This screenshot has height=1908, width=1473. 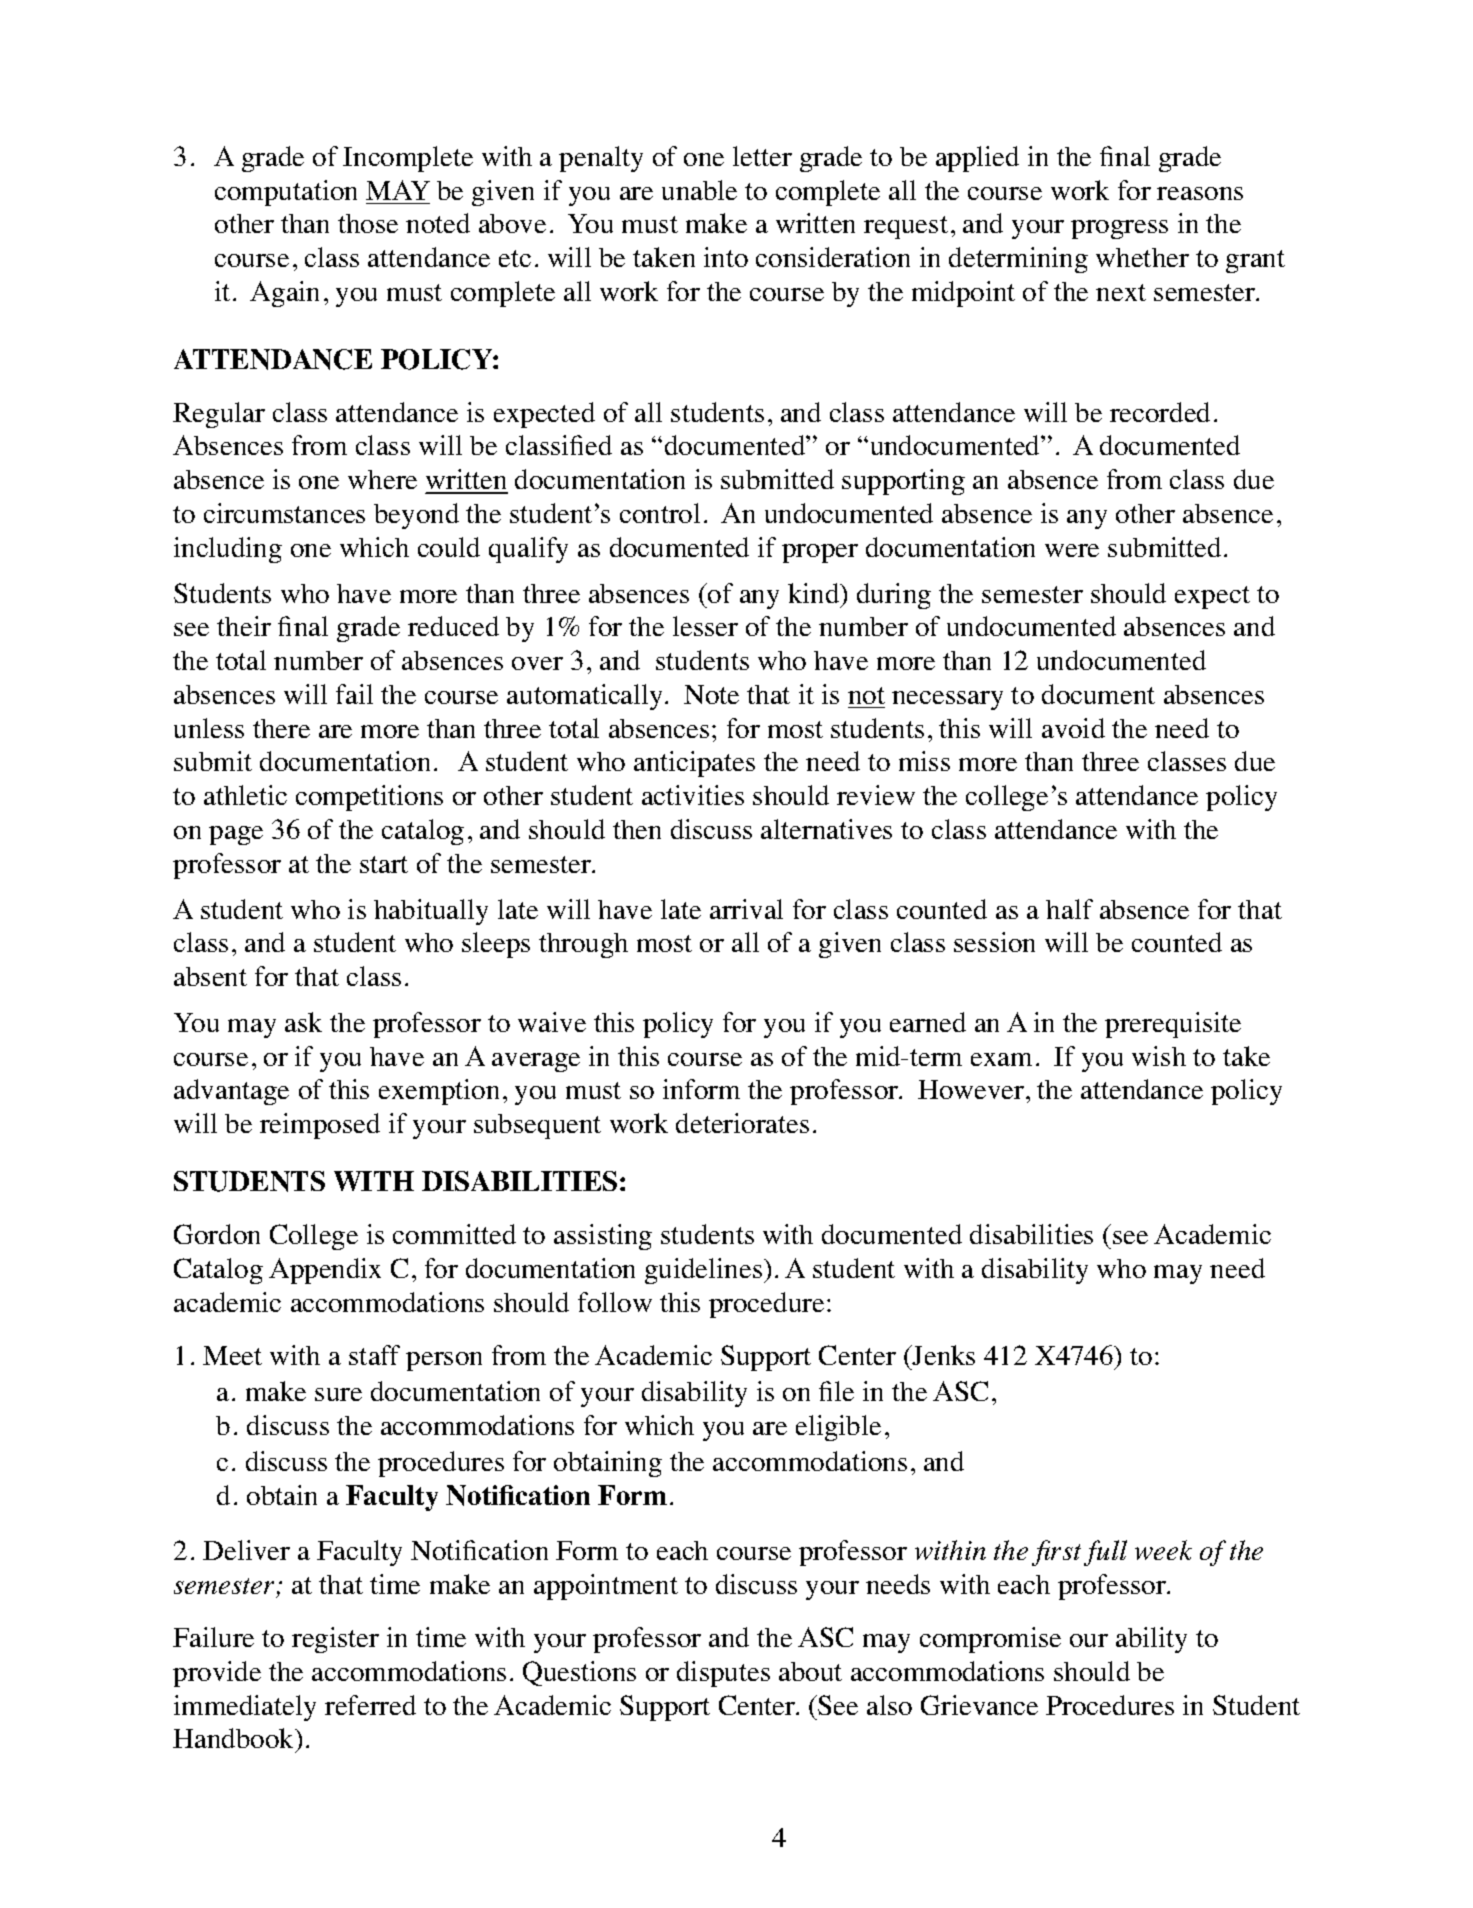 What do you see at coordinates (699, 190) in the screenshot?
I see `unable` at bounding box center [699, 190].
